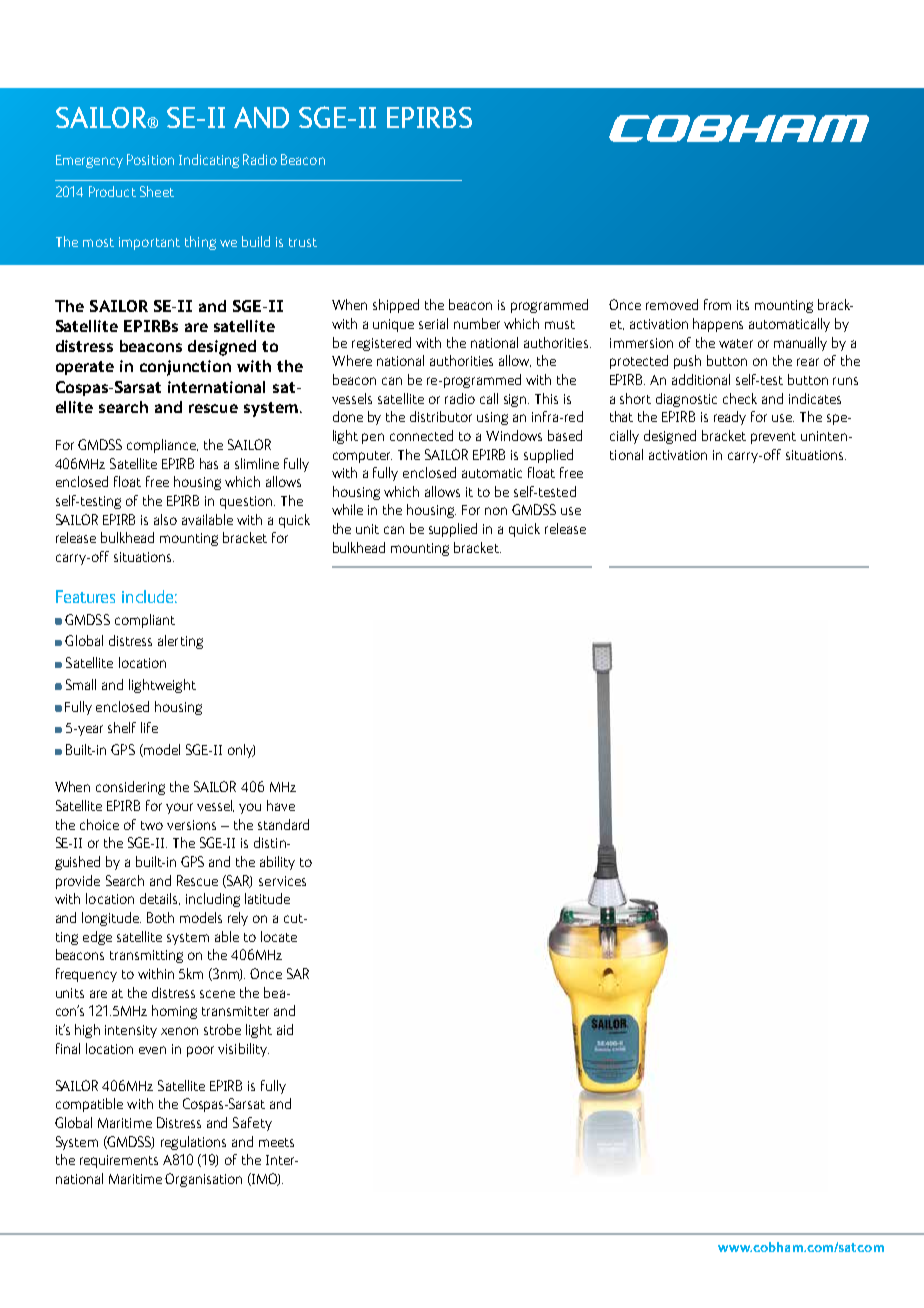 Image resolution: width=924 pixels, height=1308 pixels. What do you see at coordinates (279, 936) in the screenshot?
I see `locate` at bounding box center [279, 936].
